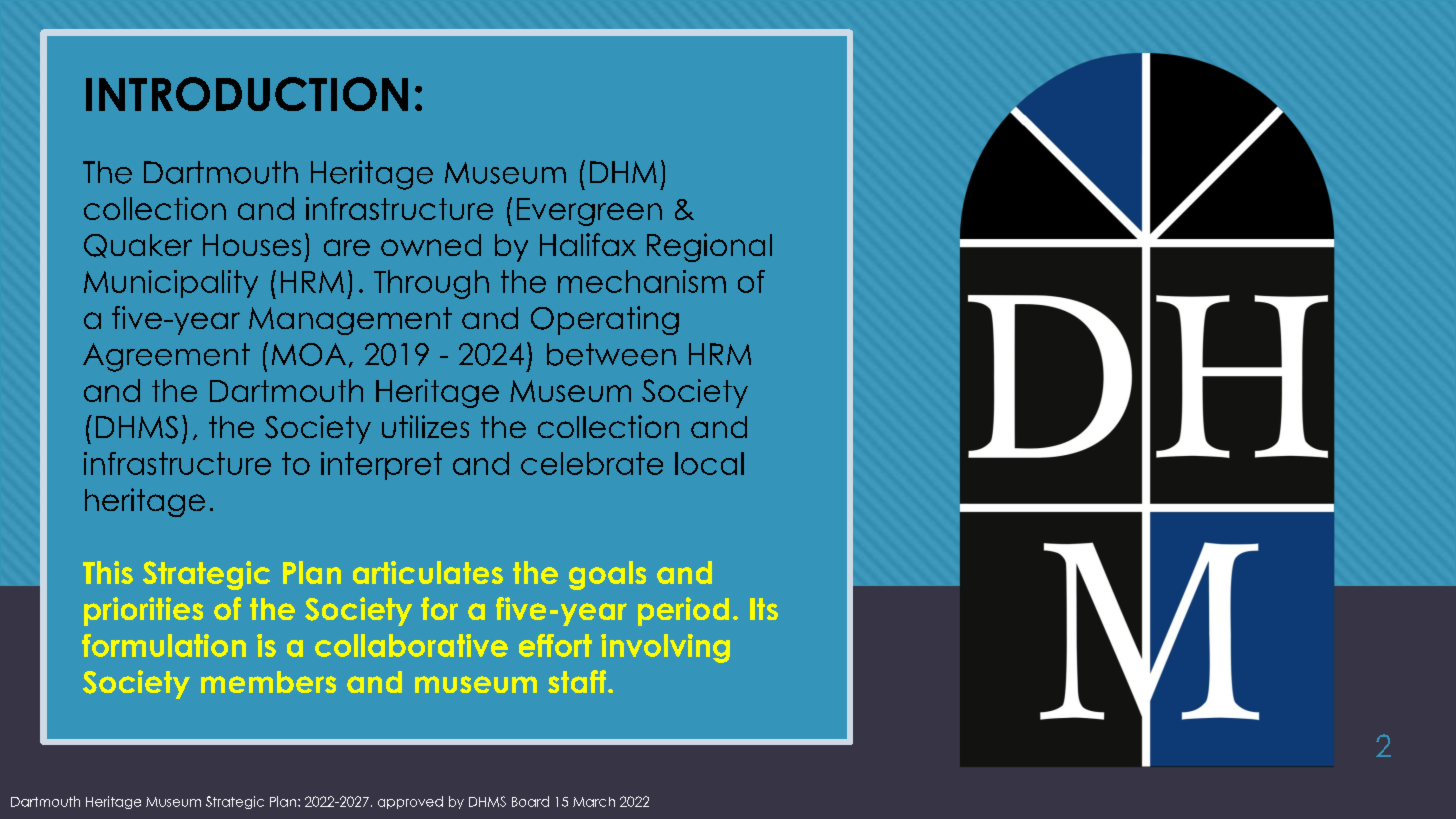 This screenshot has width=1456, height=819. What do you see at coordinates (642, 281) in the screenshot?
I see `mechanism` at bounding box center [642, 281].
